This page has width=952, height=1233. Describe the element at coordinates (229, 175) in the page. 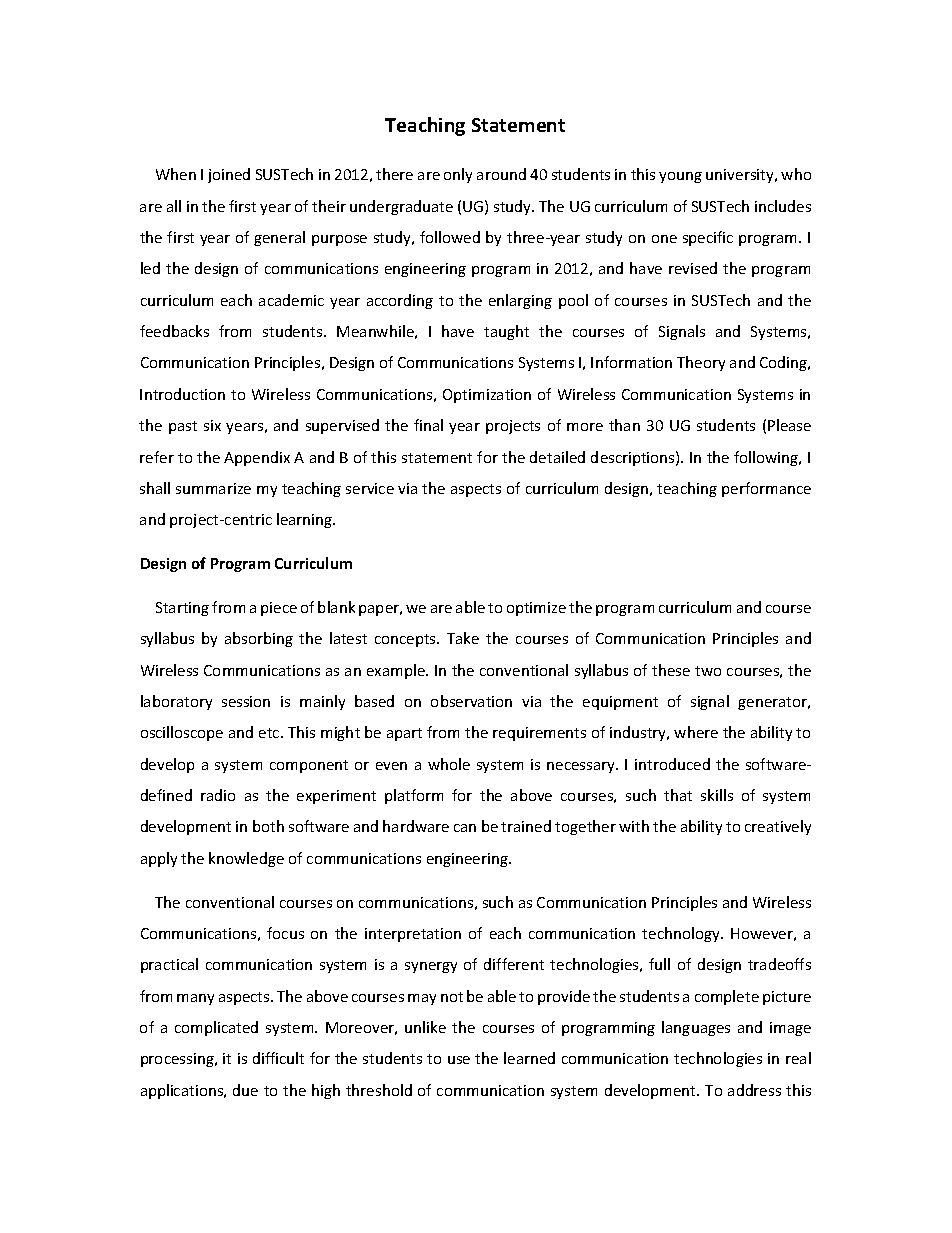

I see `joined` at that location.
